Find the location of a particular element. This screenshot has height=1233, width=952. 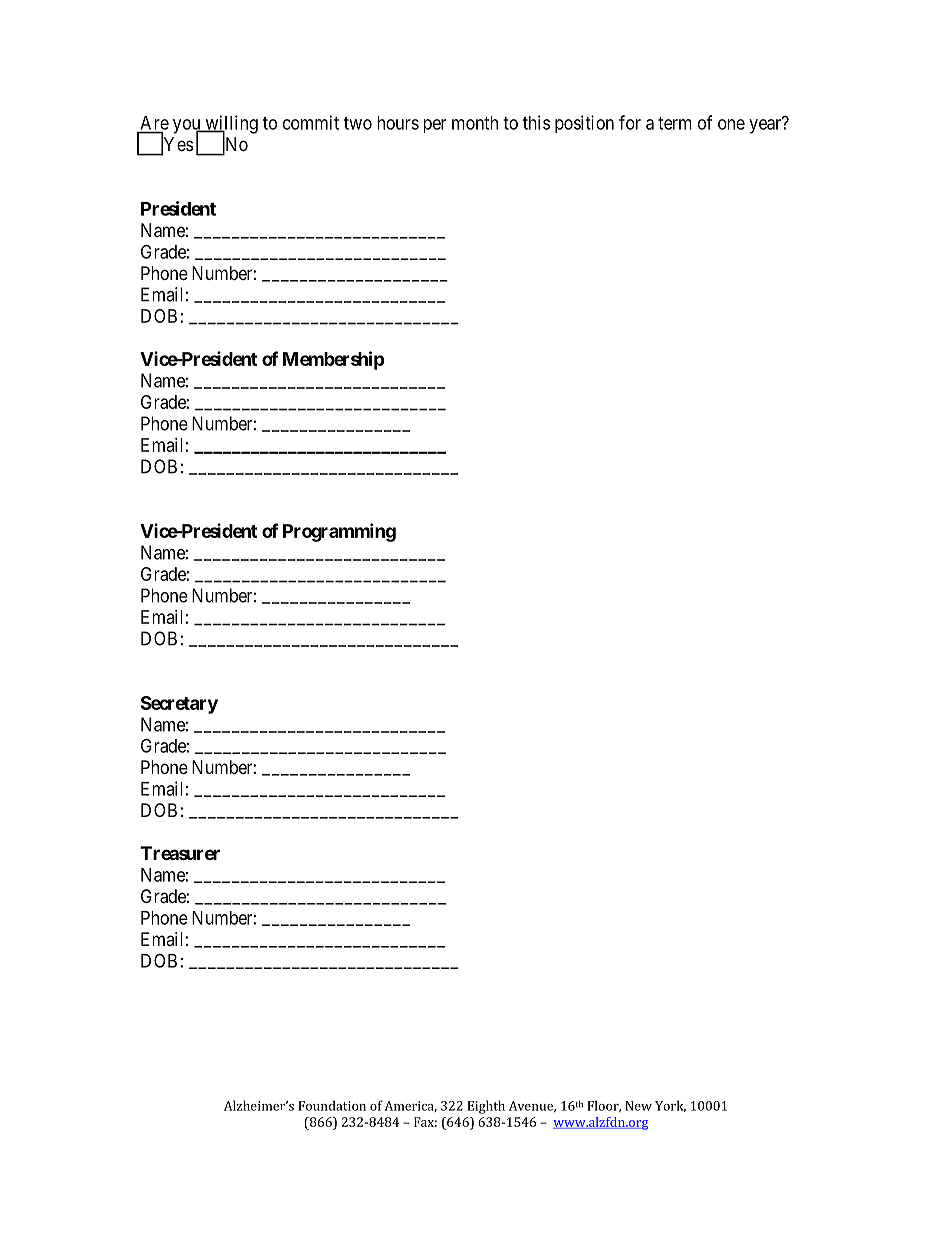

Eighth is located at coordinates (486, 1107).
